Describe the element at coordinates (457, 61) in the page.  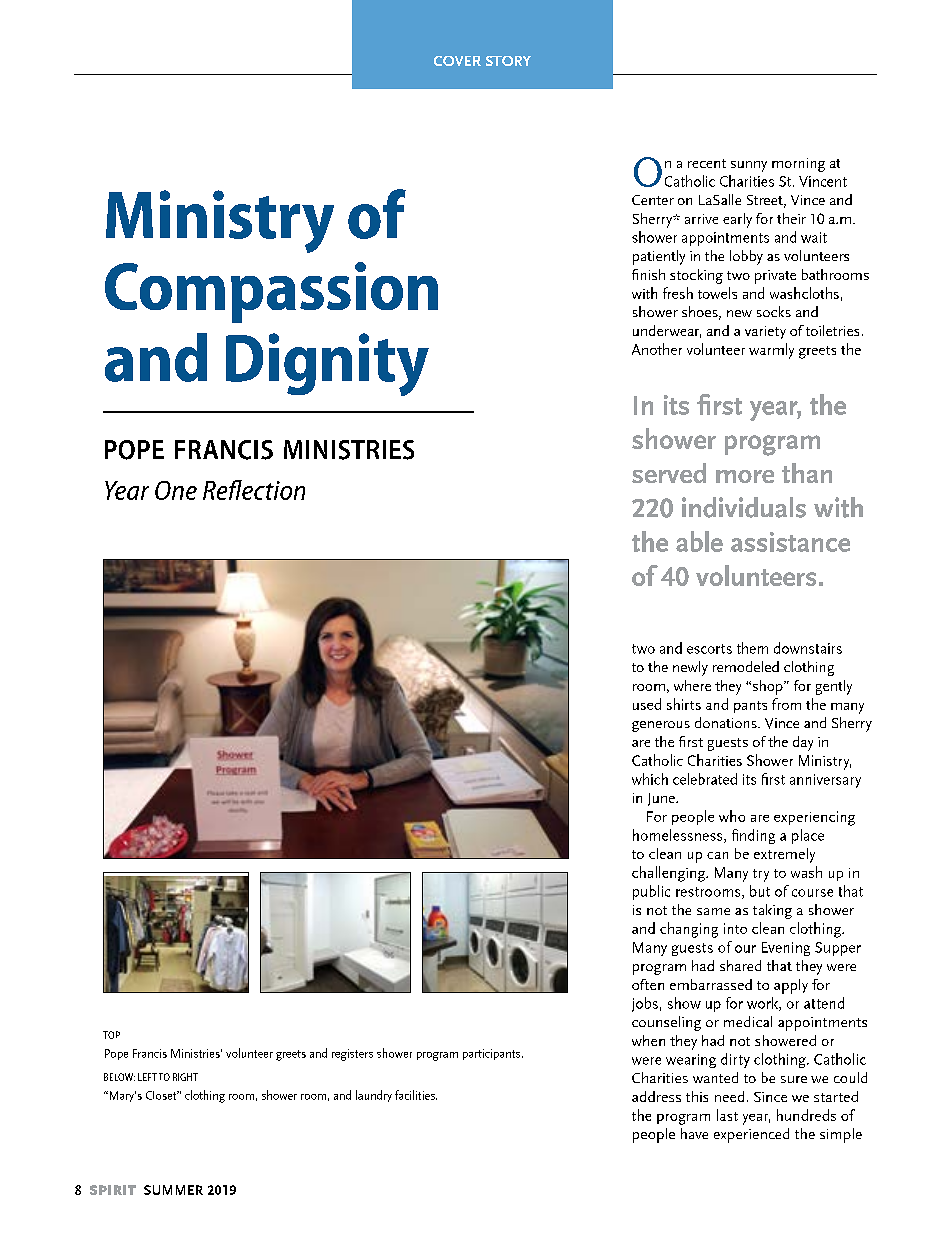
I see `HEADER` at that location.
